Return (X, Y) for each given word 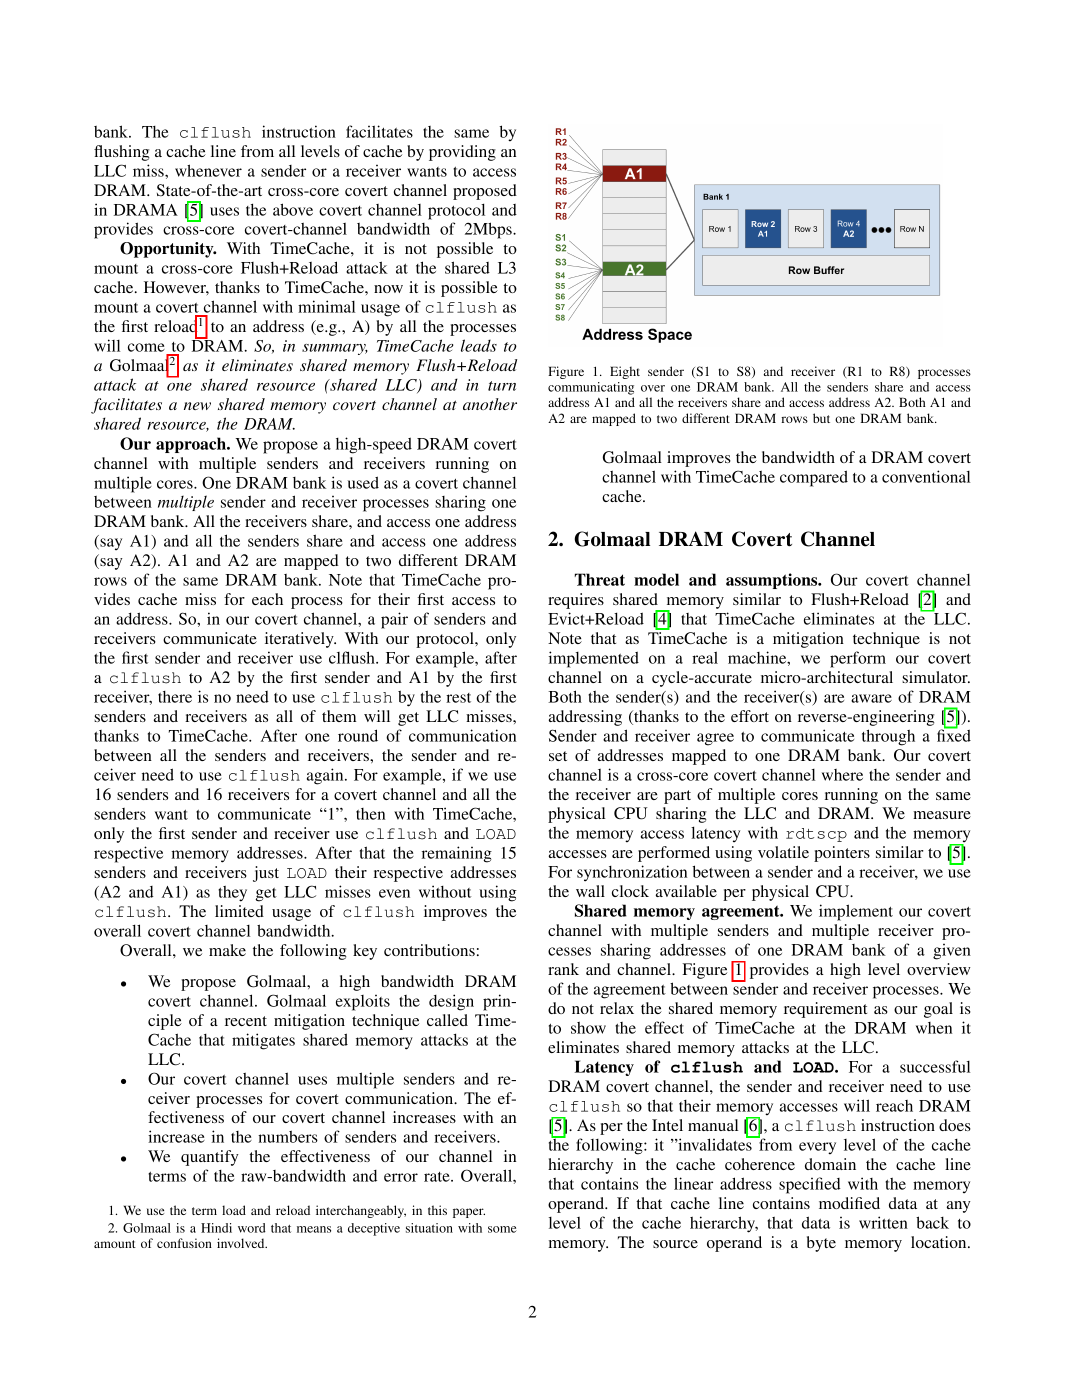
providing (462, 153)
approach (192, 445)
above (293, 209)
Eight (625, 372)
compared (814, 478)
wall (590, 891)
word (252, 1228)
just (266, 874)
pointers (842, 854)
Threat (599, 579)
